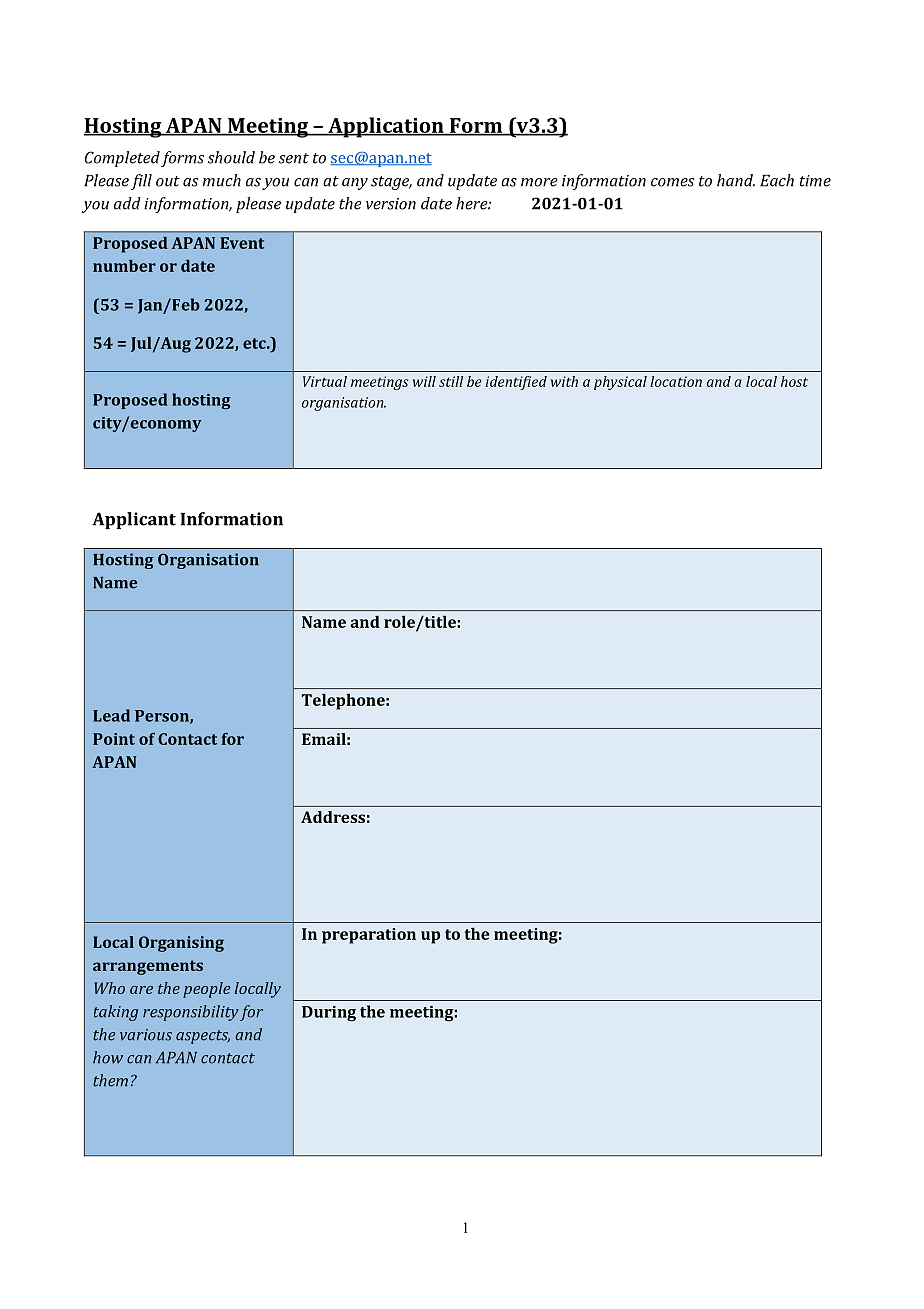 This image has height=1309, width=924. I want to click on During, so click(329, 1014).
